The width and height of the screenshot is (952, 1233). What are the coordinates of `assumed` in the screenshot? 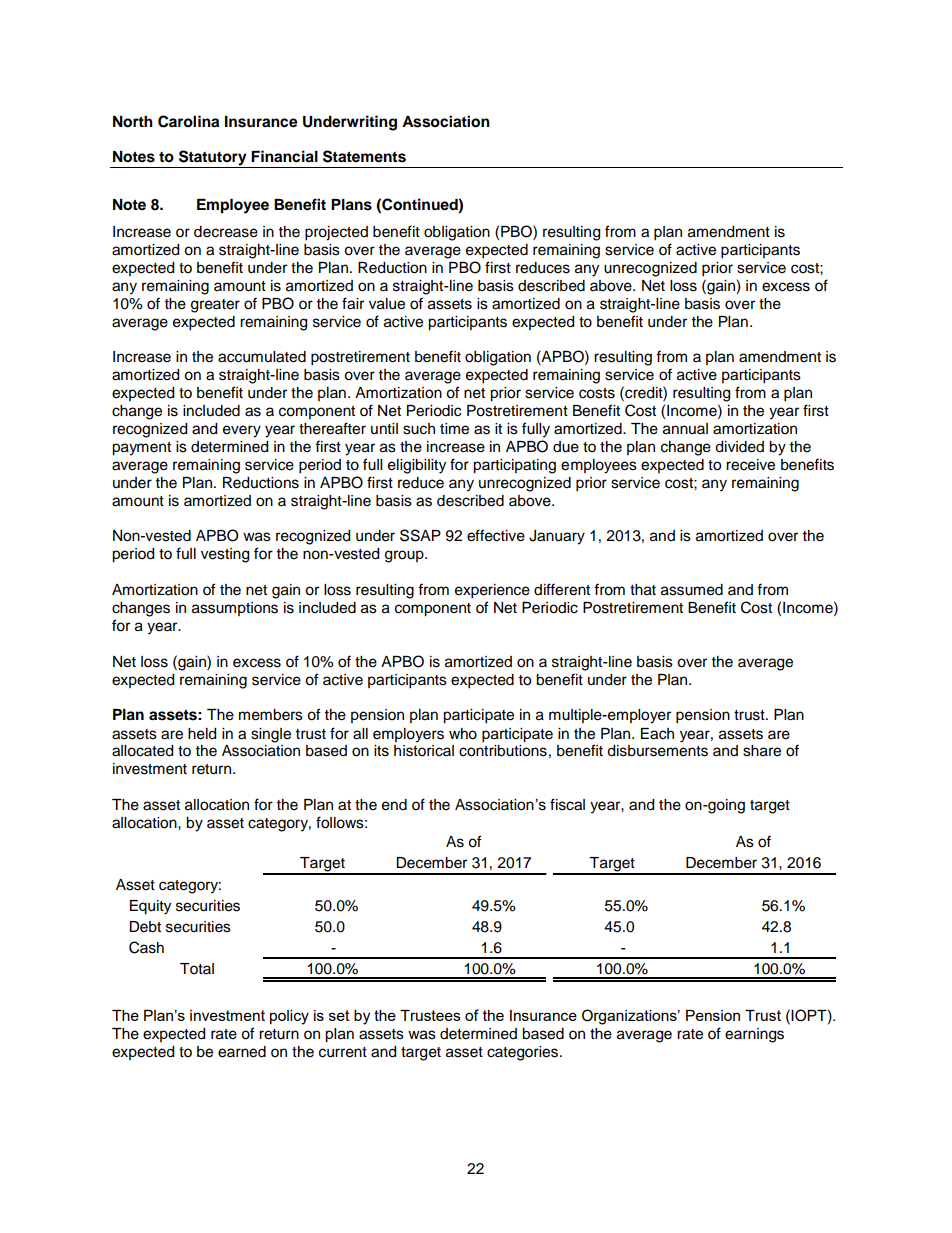 It's located at (692, 590).
